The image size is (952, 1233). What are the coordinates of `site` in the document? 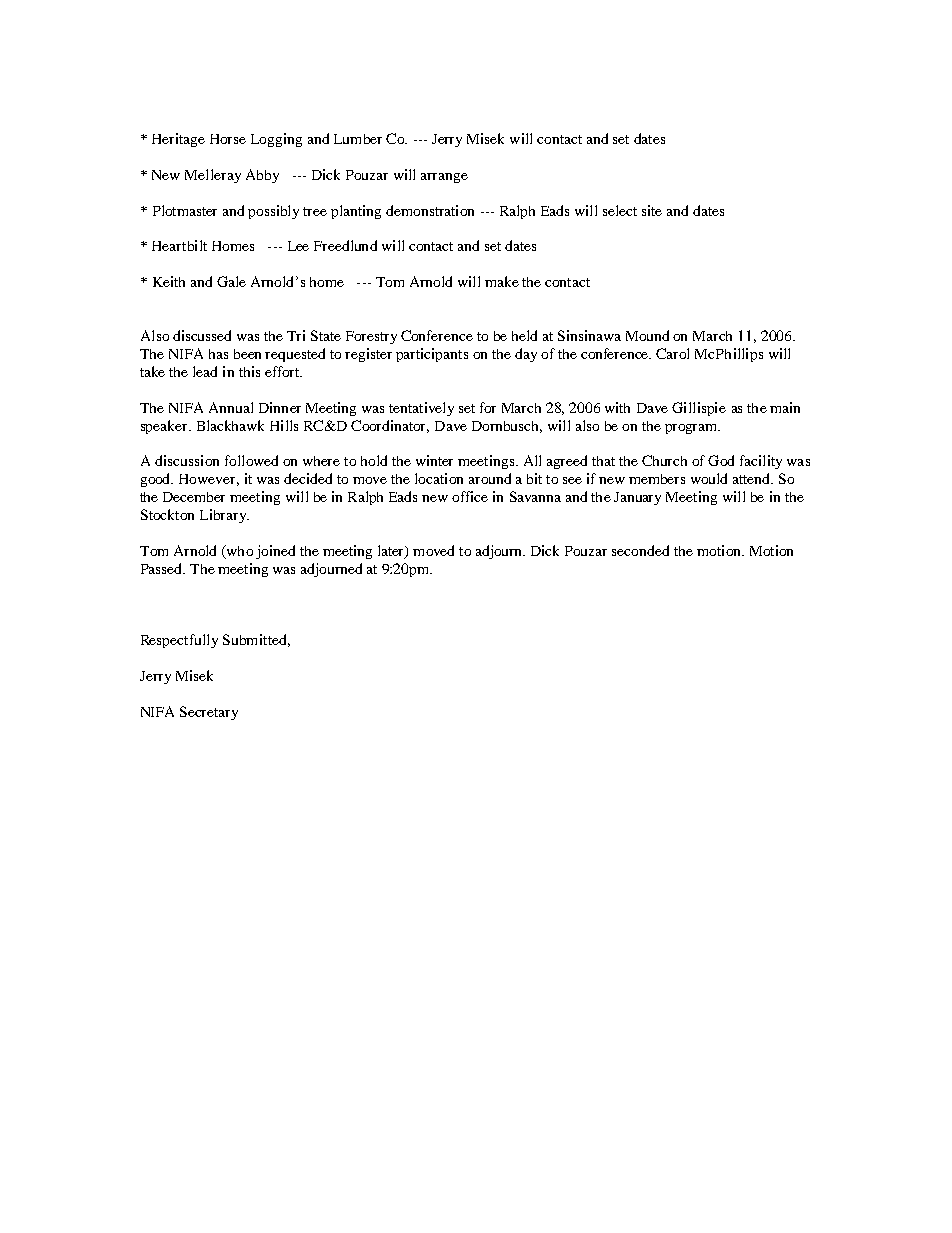 It's located at (652, 210).
